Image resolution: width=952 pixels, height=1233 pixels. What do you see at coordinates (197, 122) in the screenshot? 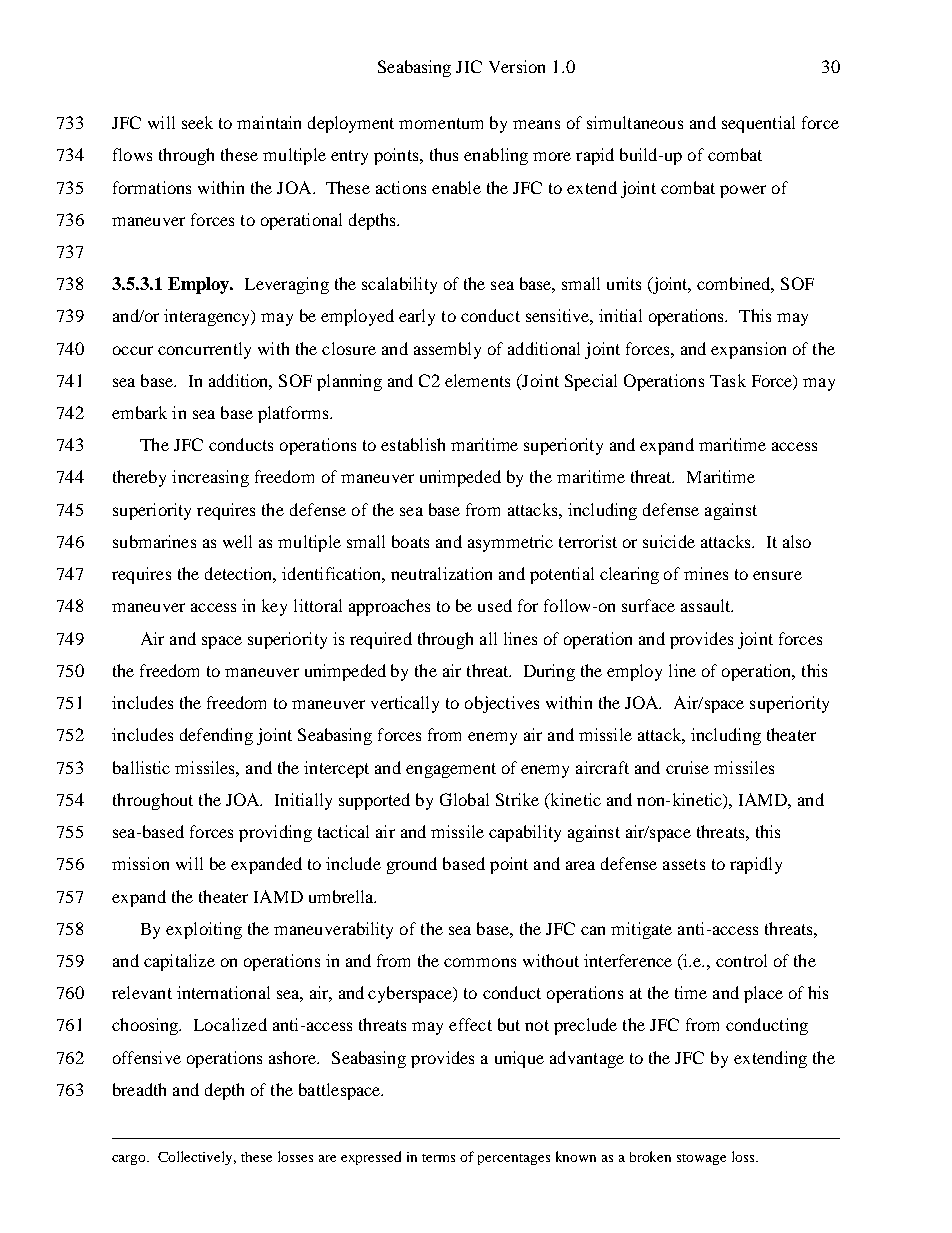
I see `seek` at bounding box center [197, 122].
